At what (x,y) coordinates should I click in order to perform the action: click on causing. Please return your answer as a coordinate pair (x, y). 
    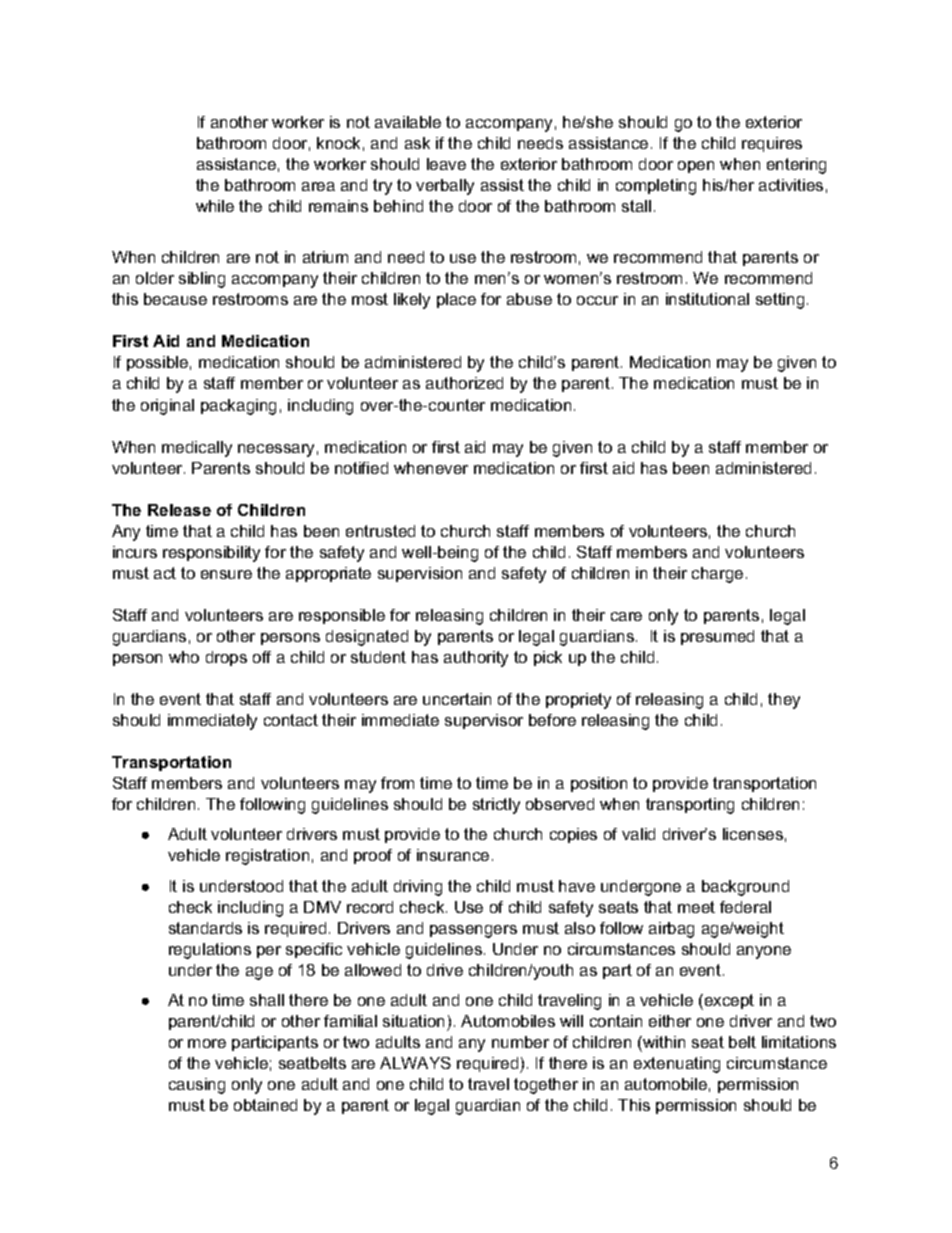
    Looking at the image, I should click on (197, 1086).
